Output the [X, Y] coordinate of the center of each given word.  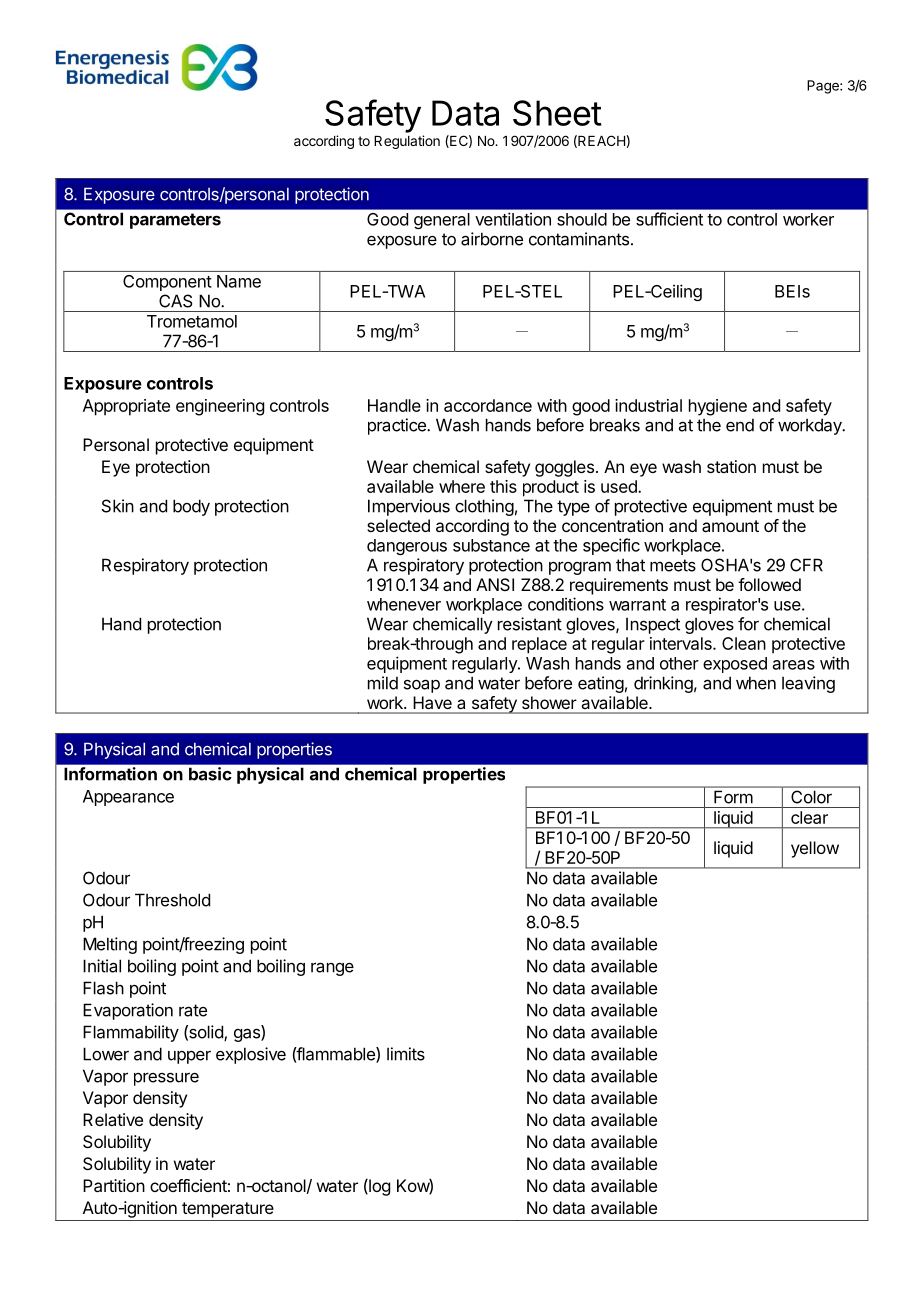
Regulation [407, 142]
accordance [488, 405]
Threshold [172, 900]
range [332, 969]
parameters [175, 221]
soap [422, 686]
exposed [735, 665]
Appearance [128, 798]
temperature [228, 1210]
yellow [815, 849]
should [582, 219]
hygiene [718, 407]
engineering [220, 407]
